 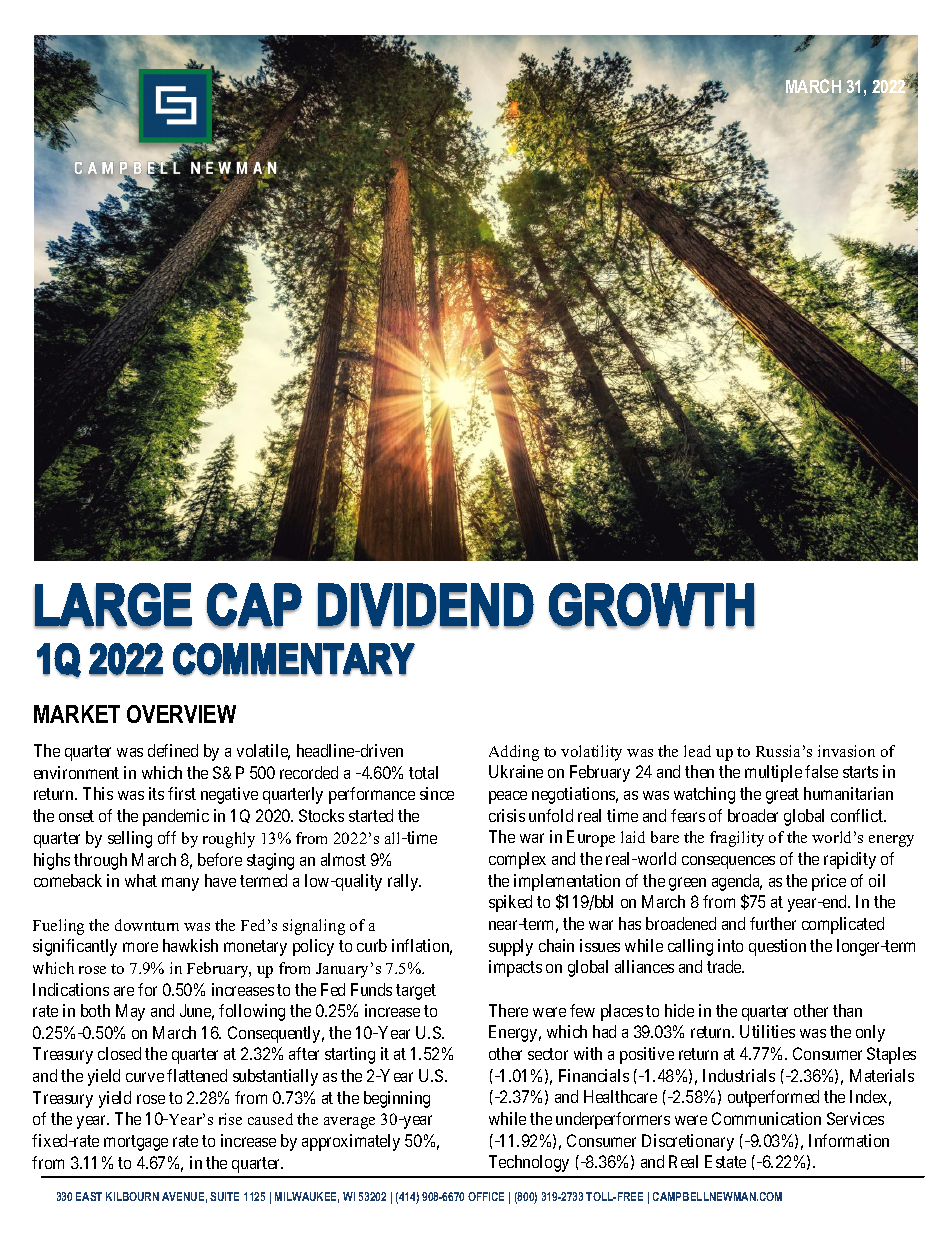 What do you see at coordinates (89, 1196) in the image?
I see `EAST` at bounding box center [89, 1196].
